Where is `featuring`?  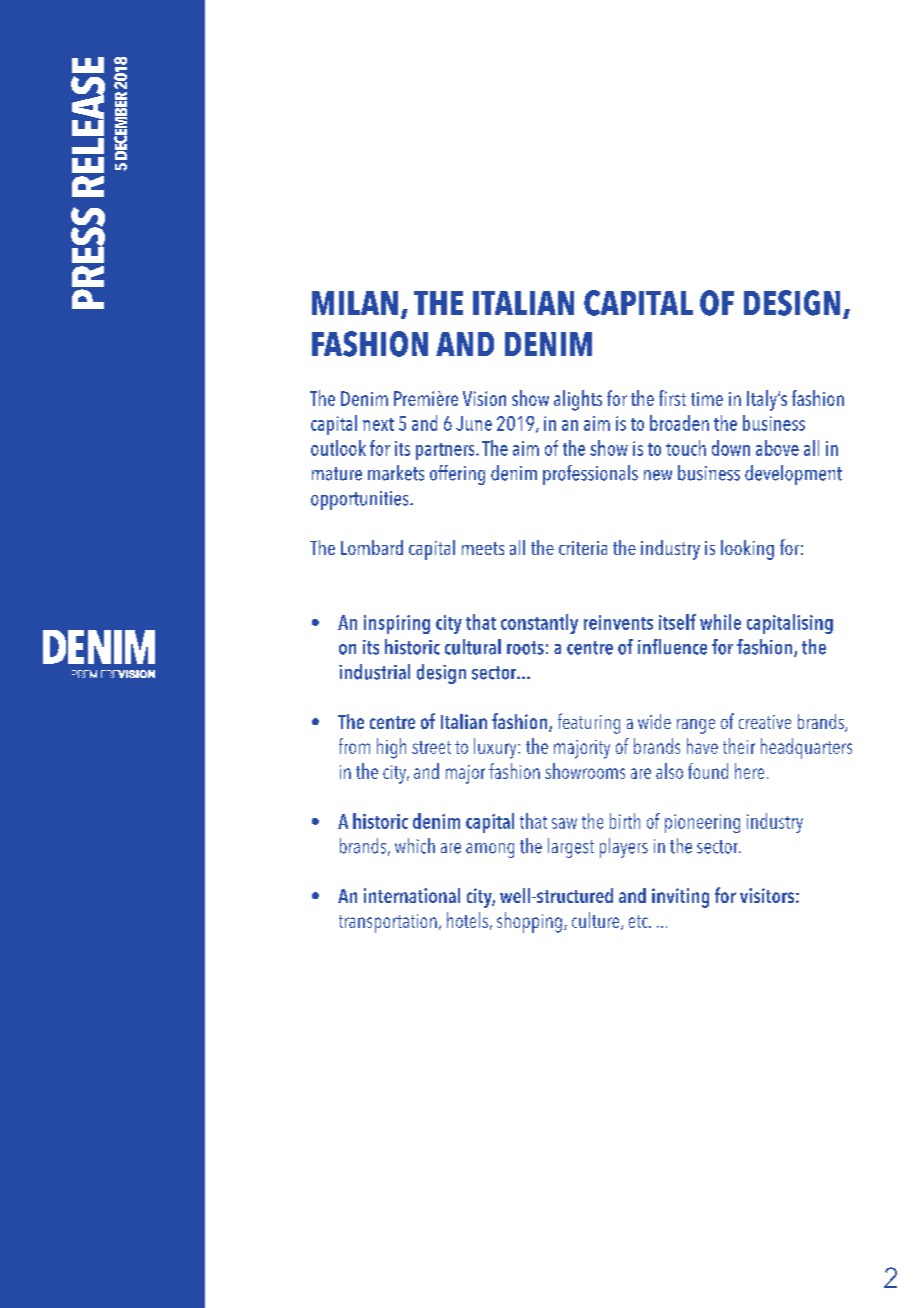
featuring is located at coordinates (589, 723).
